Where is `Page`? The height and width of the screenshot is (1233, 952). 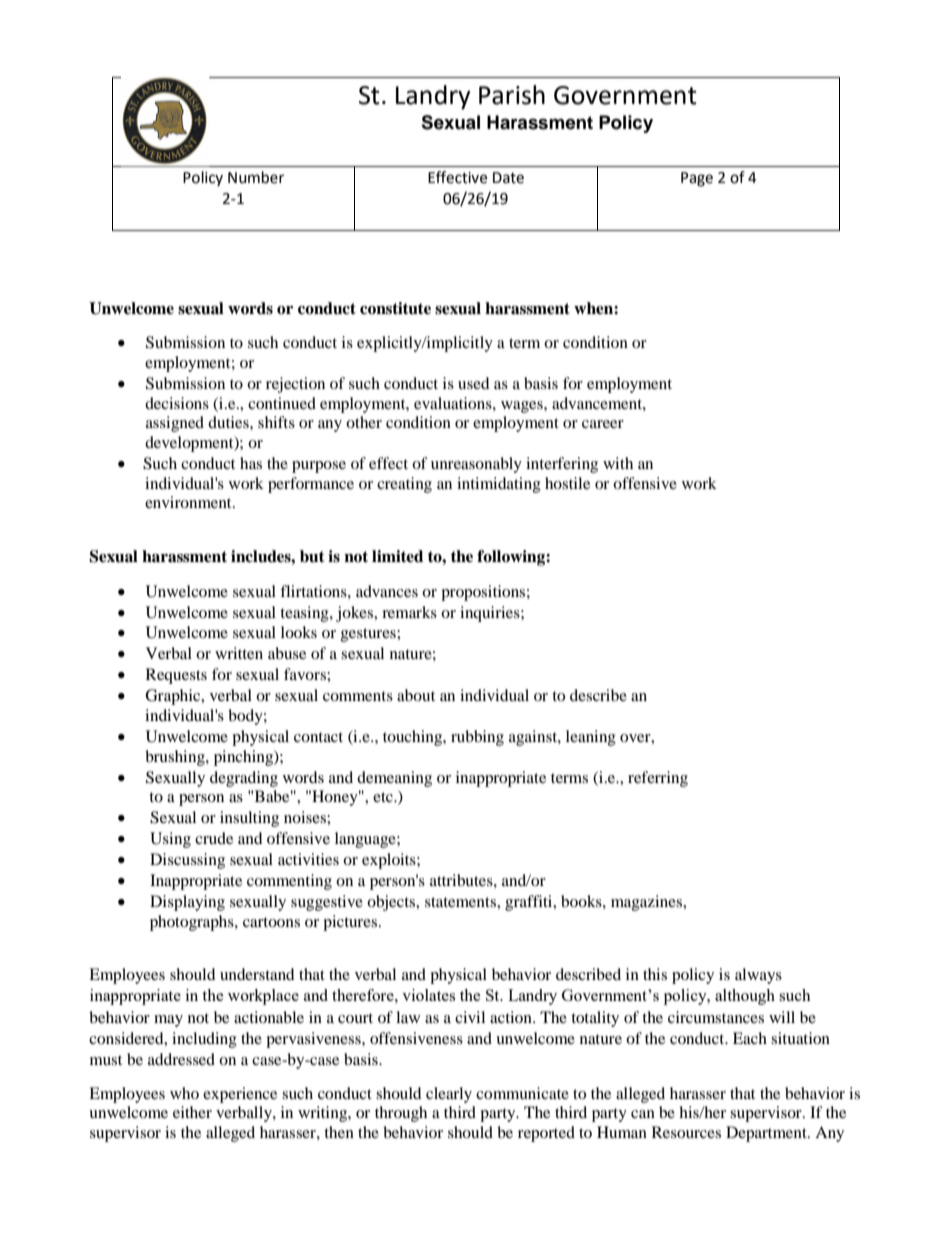 Page is located at coordinates (697, 179).
